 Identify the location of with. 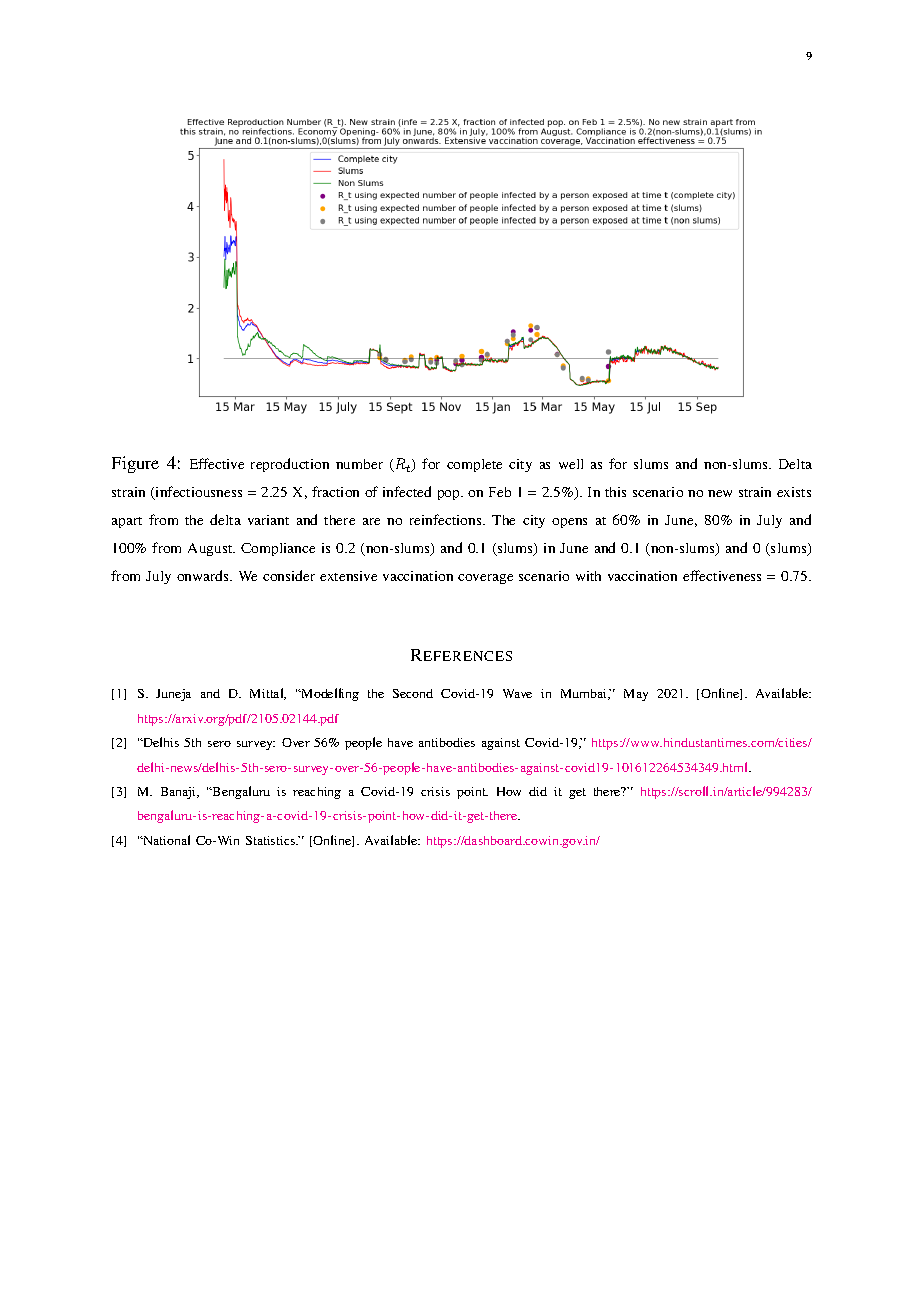
(588, 576).
